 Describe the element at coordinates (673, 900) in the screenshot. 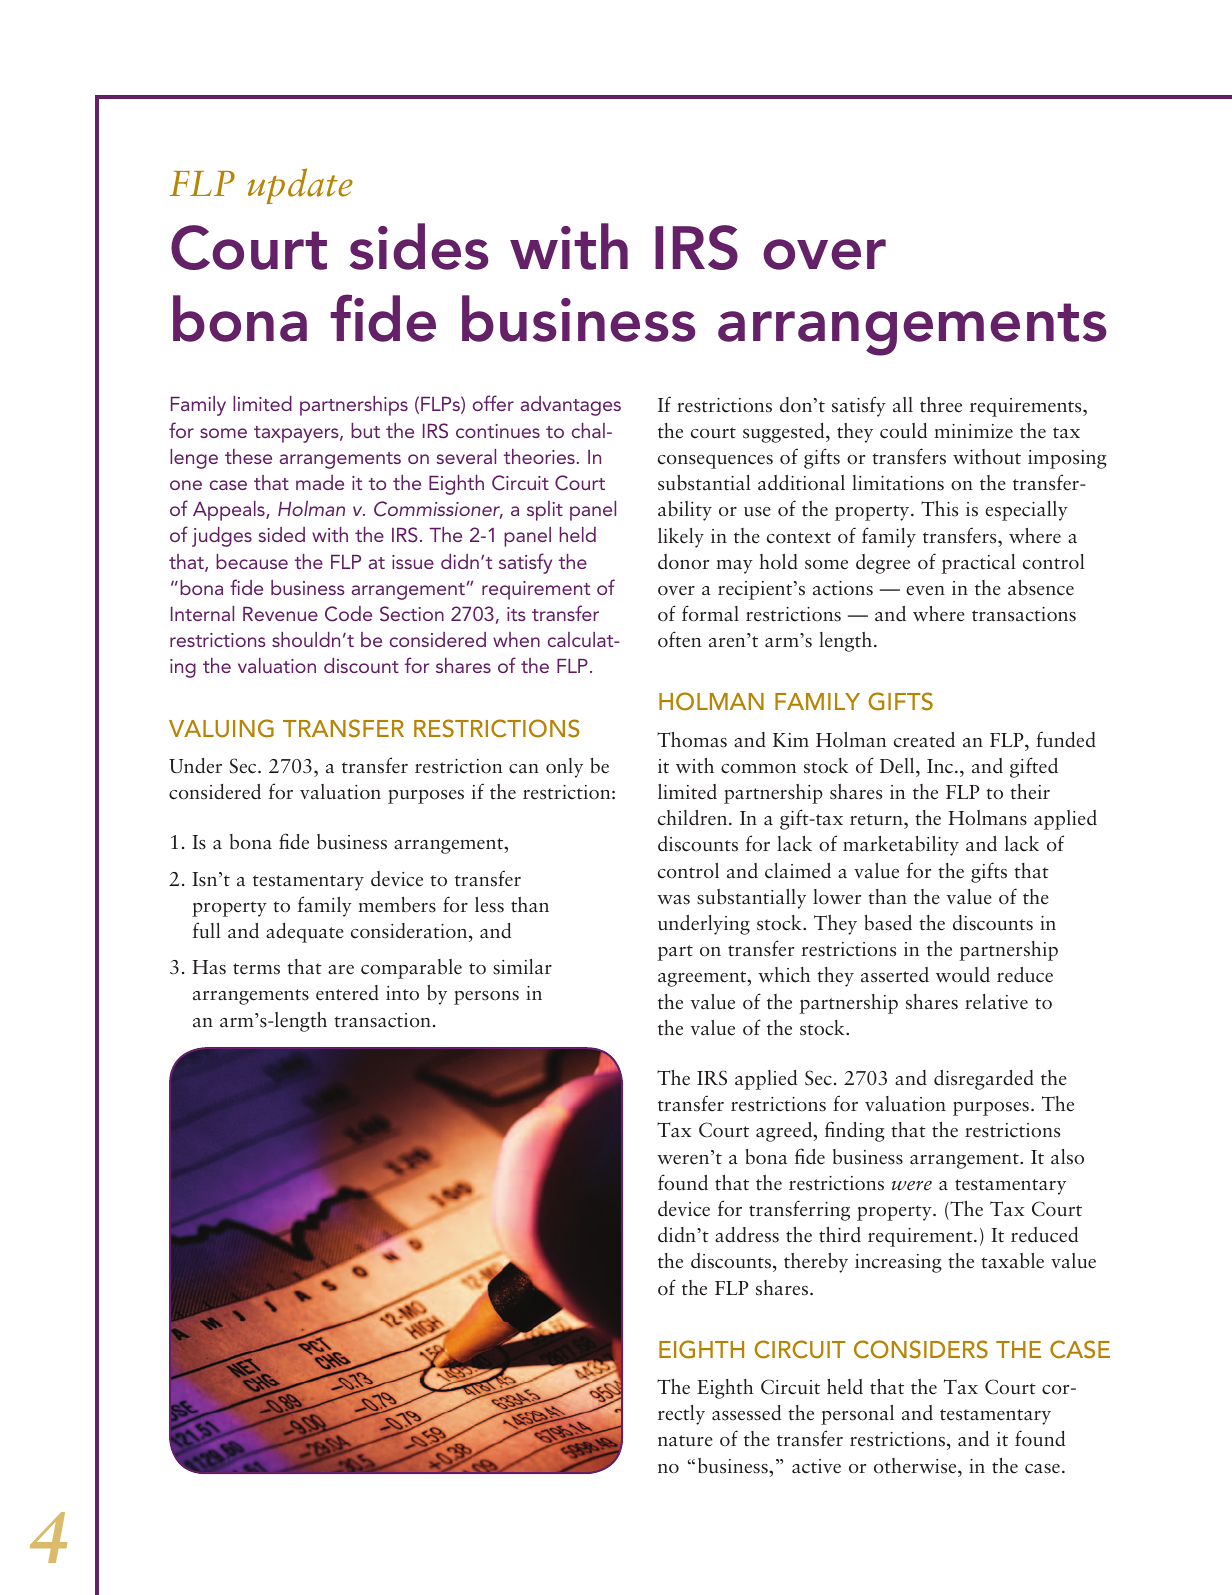

I see `was` at that location.
